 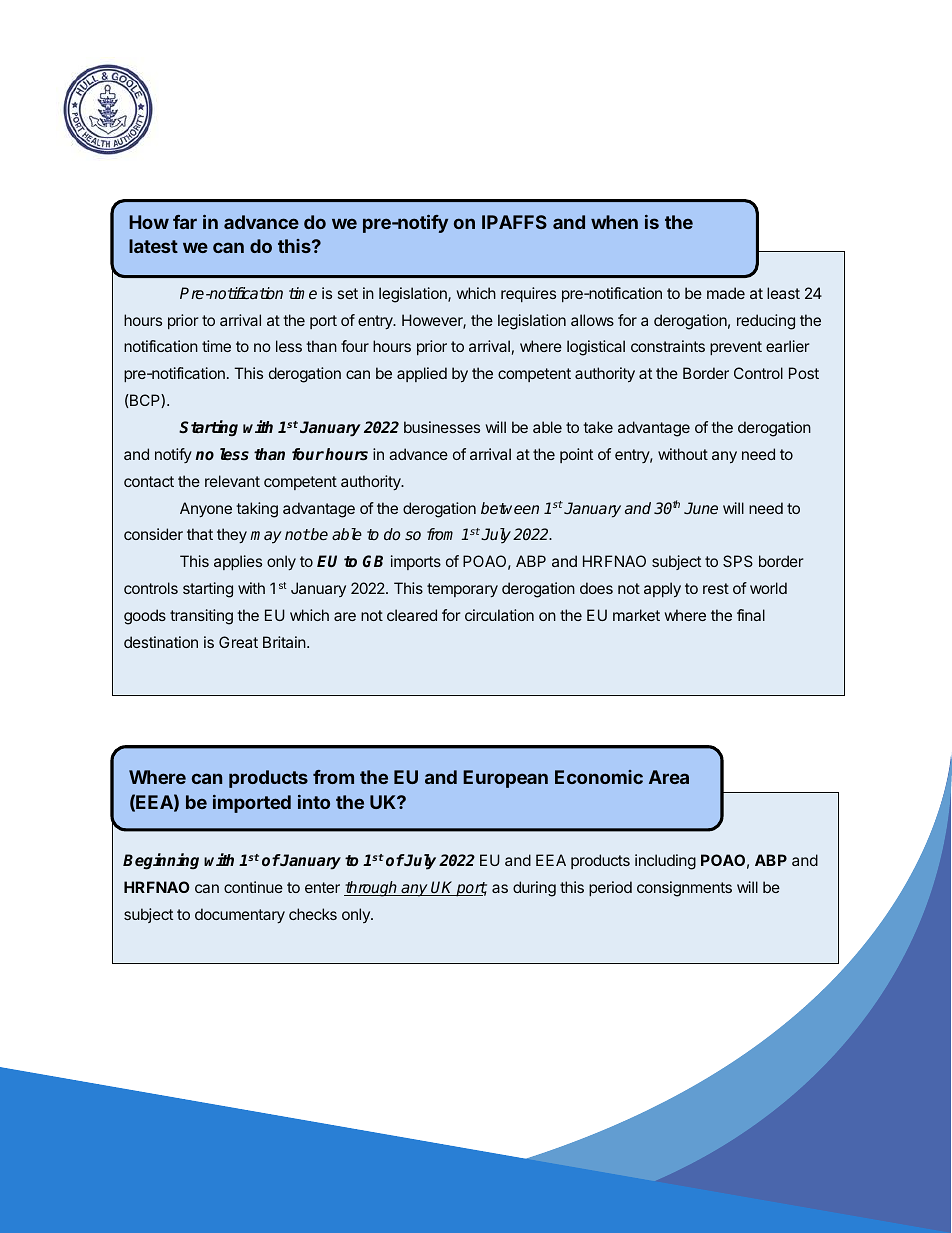 I want to click on SPS, so click(x=738, y=561).
